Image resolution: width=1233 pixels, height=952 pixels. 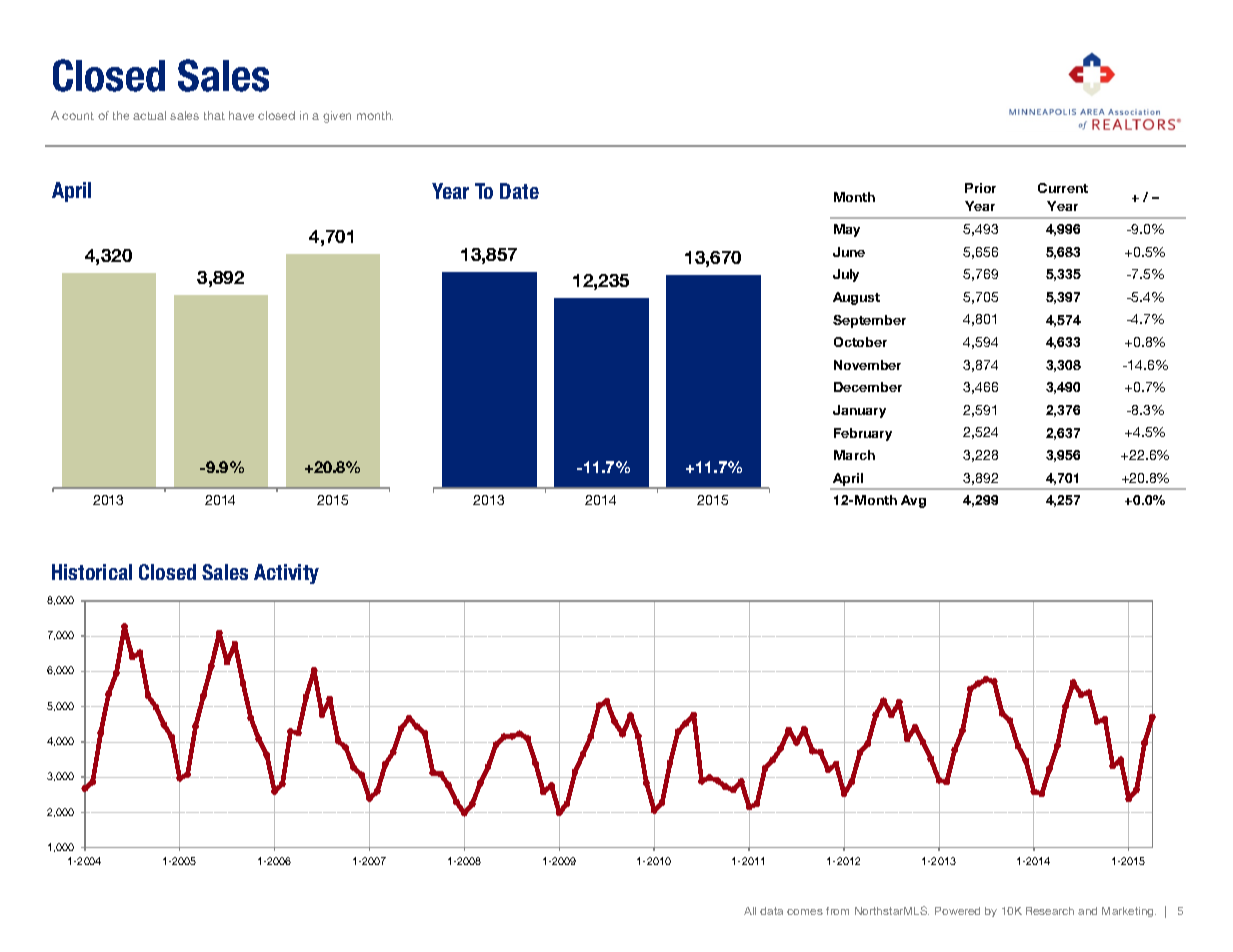 I want to click on Avg, so click(x=913, y=501).
